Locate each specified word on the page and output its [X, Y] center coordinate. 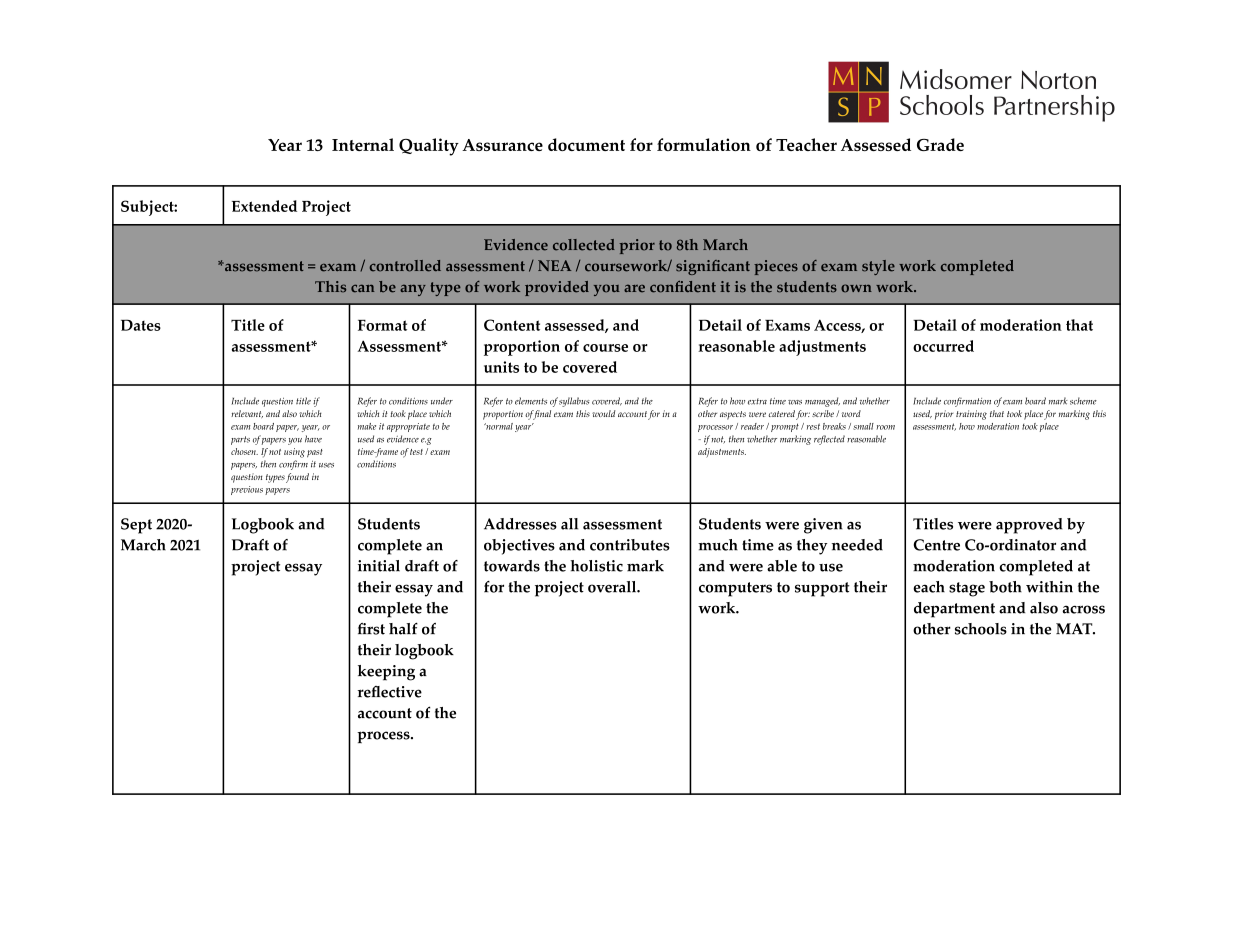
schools [981, 629]
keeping [386, 673]
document [586, 144]
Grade [940, 144]
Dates [141, 325]
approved [1029, 526]
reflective [390, 692]
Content [512, 325]
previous [247, 490]
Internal [363, 144]
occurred [943, 346]
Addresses [520, 524]
